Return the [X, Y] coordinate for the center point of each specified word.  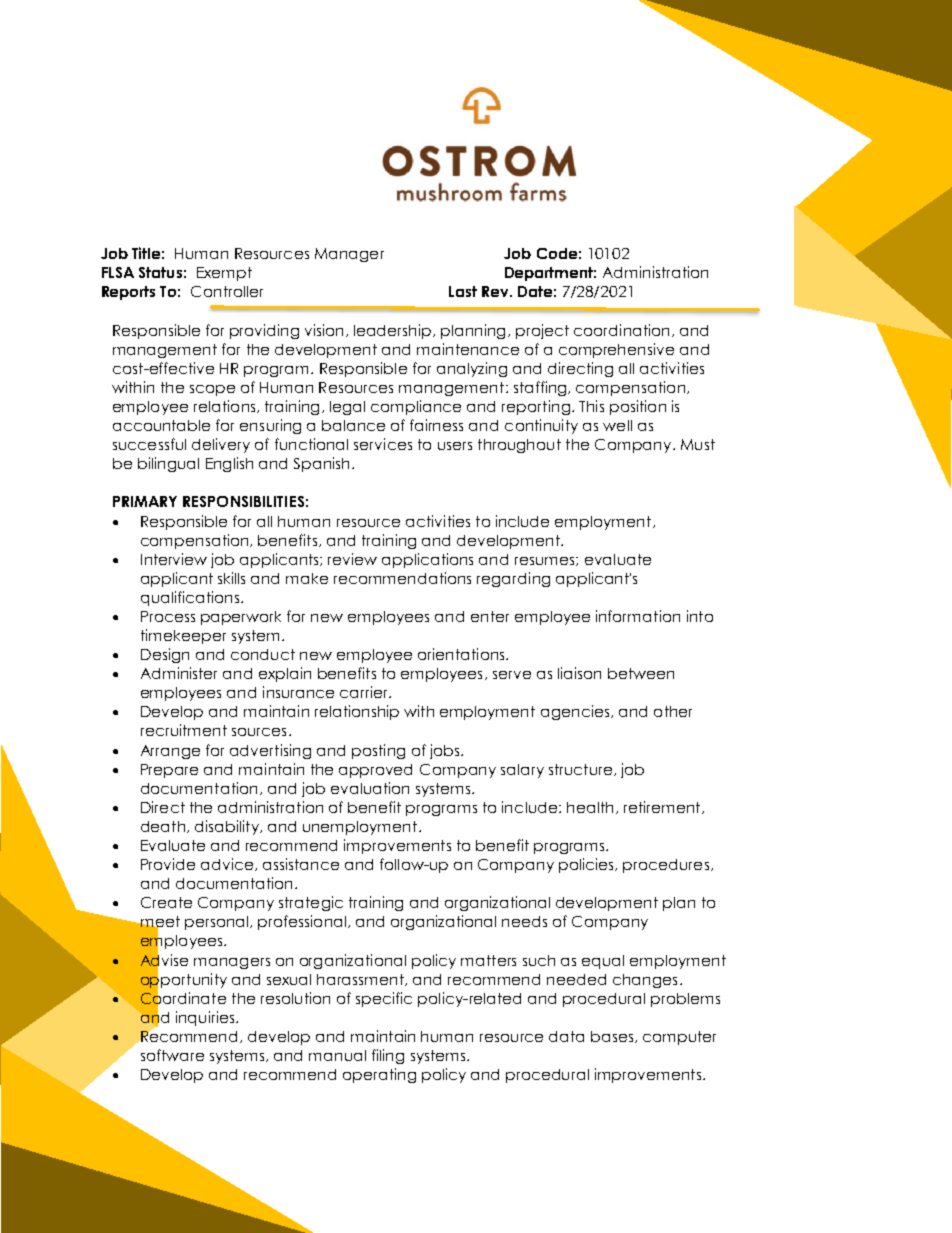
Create [166, 902]
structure [582, 770]
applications [427, 560]
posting [378, 751]
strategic [311, 903]
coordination [621, 330]
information [638, 616]
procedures [666, 866]
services [383, 444]
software [172, 1055]
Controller [227, 291]
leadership [394, 331]
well [617, 425]
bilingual [168, 464]
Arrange [170, 752]
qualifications [190, 598]
